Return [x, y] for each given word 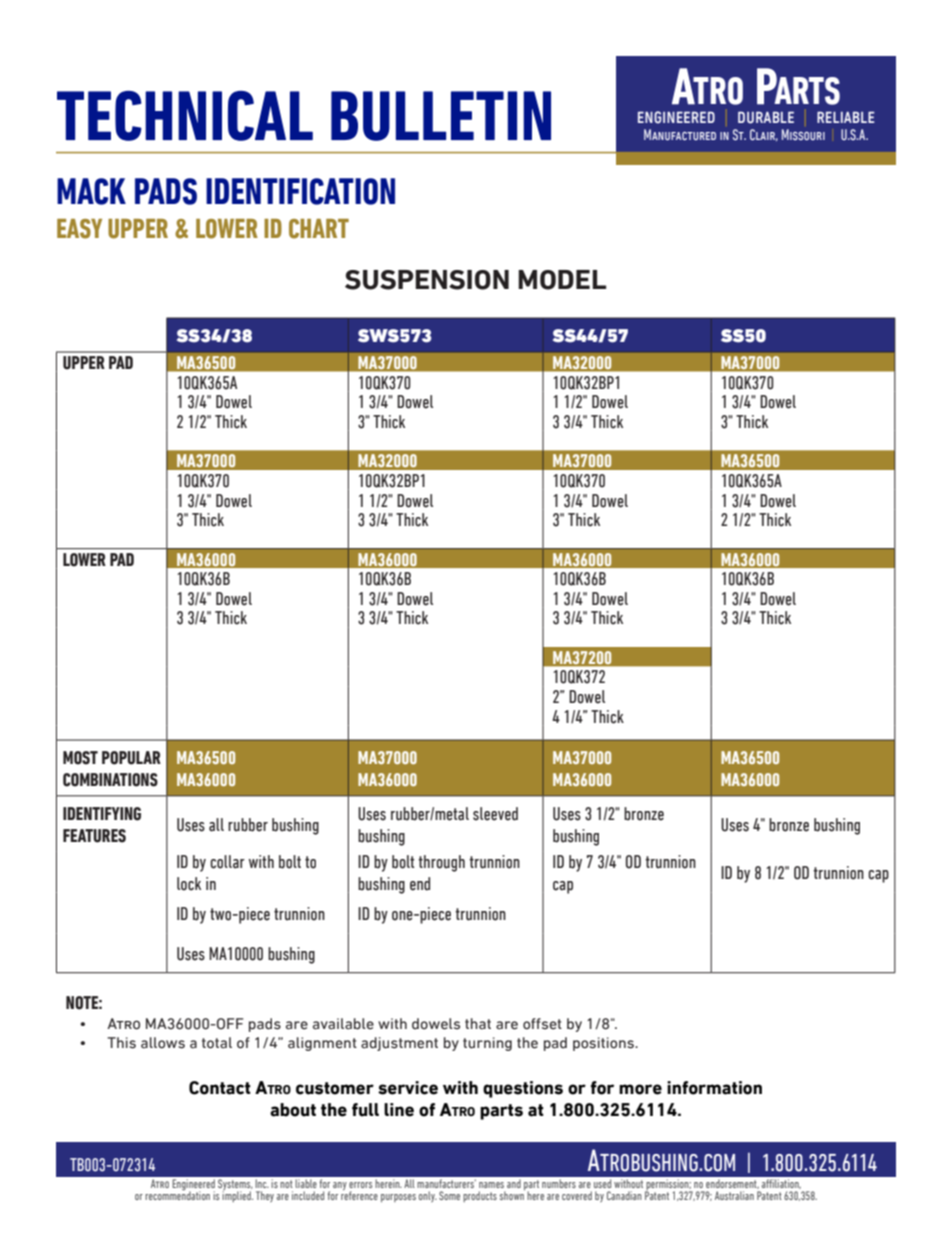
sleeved [495, 814]
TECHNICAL [185, 116]
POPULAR [131, 758]
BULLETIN [441, 116]
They [265, 1196]
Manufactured [680, 134]
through [441, 863]
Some [449, 1195]
